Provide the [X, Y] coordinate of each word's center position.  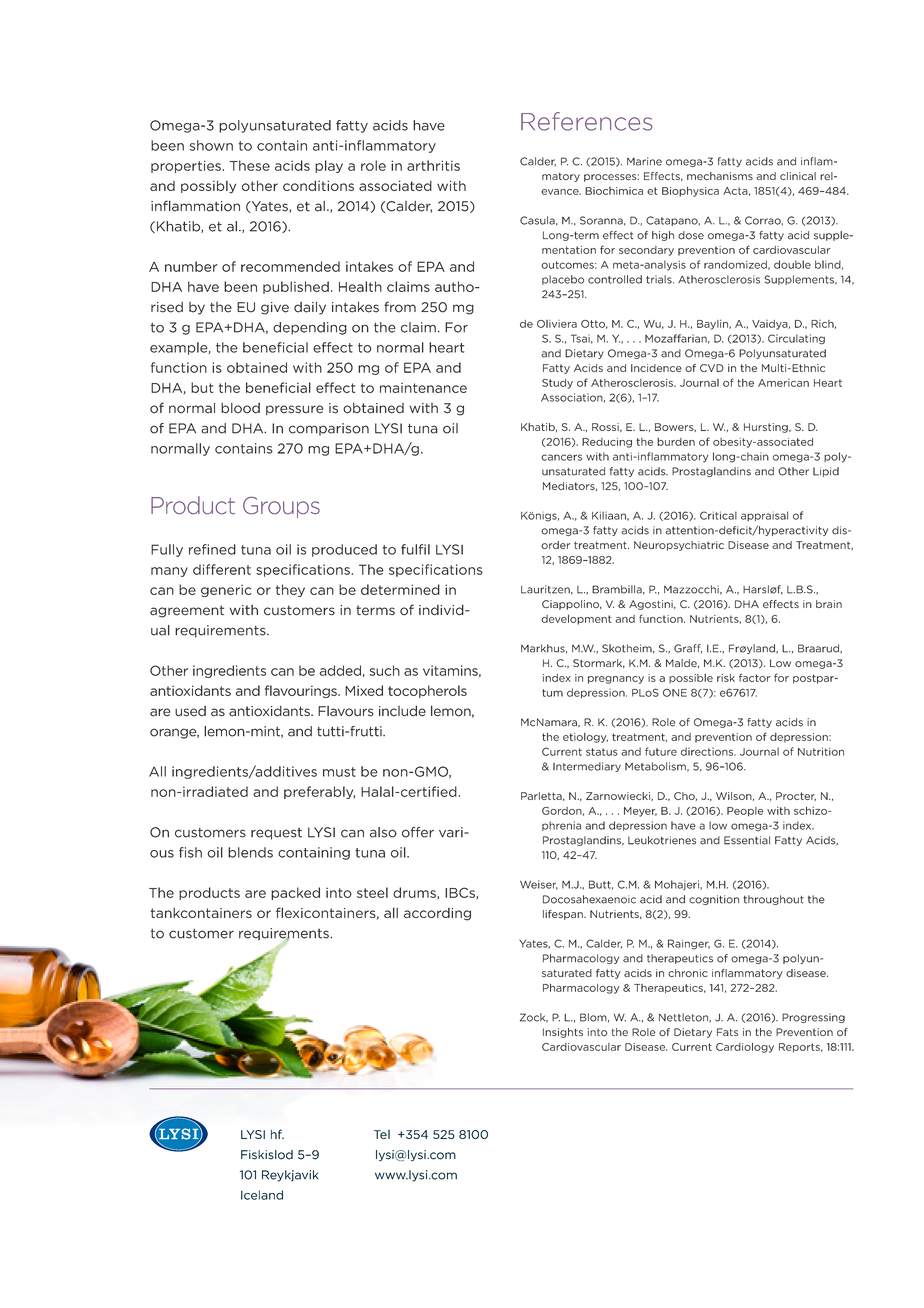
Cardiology [745, 1048]
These [250, 165]
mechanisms [720, 176]
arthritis [433, 165]
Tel [382, 1134]
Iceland [262, 1195]
